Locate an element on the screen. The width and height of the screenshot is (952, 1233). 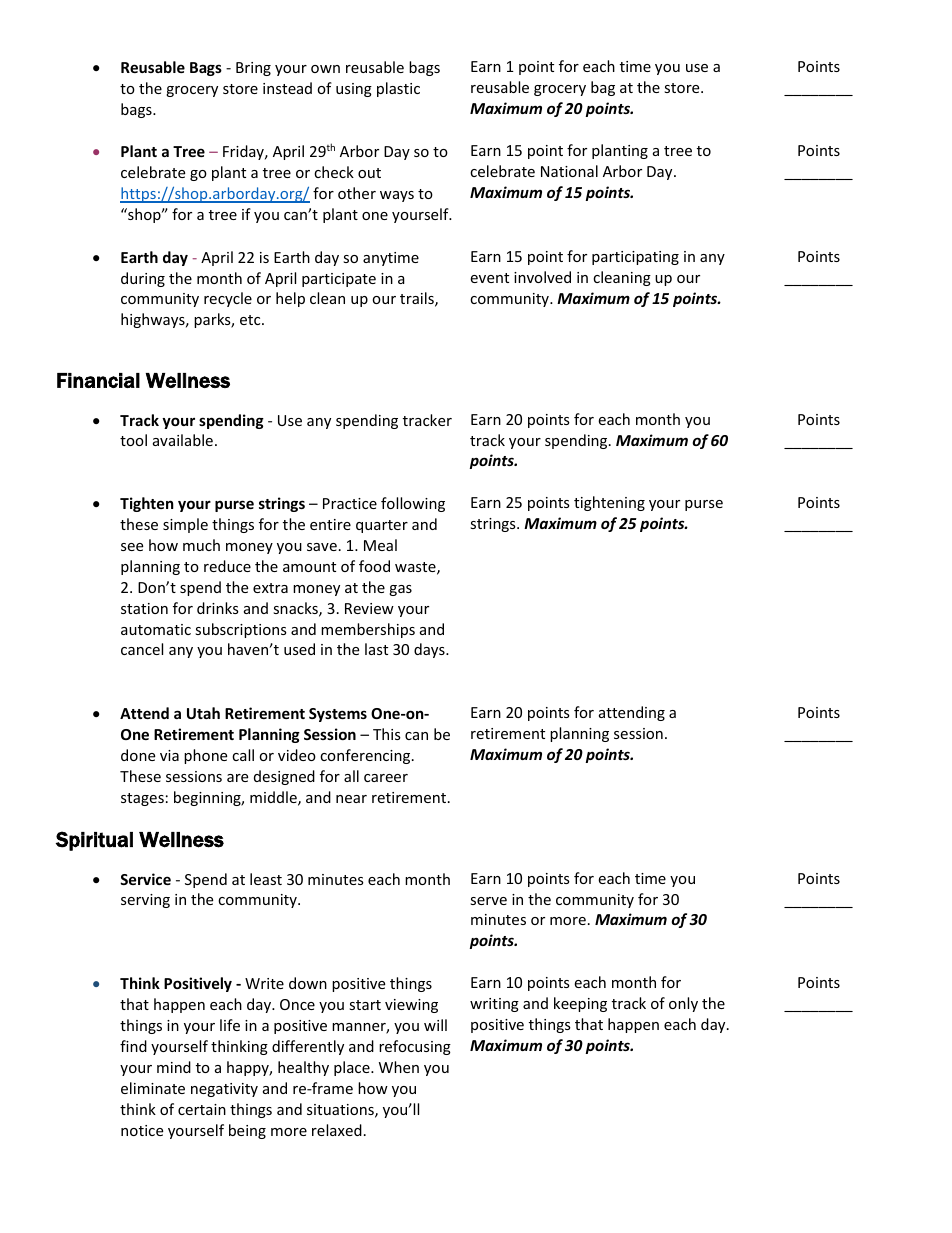
eliminate is located at coordinates (153, 1088).
